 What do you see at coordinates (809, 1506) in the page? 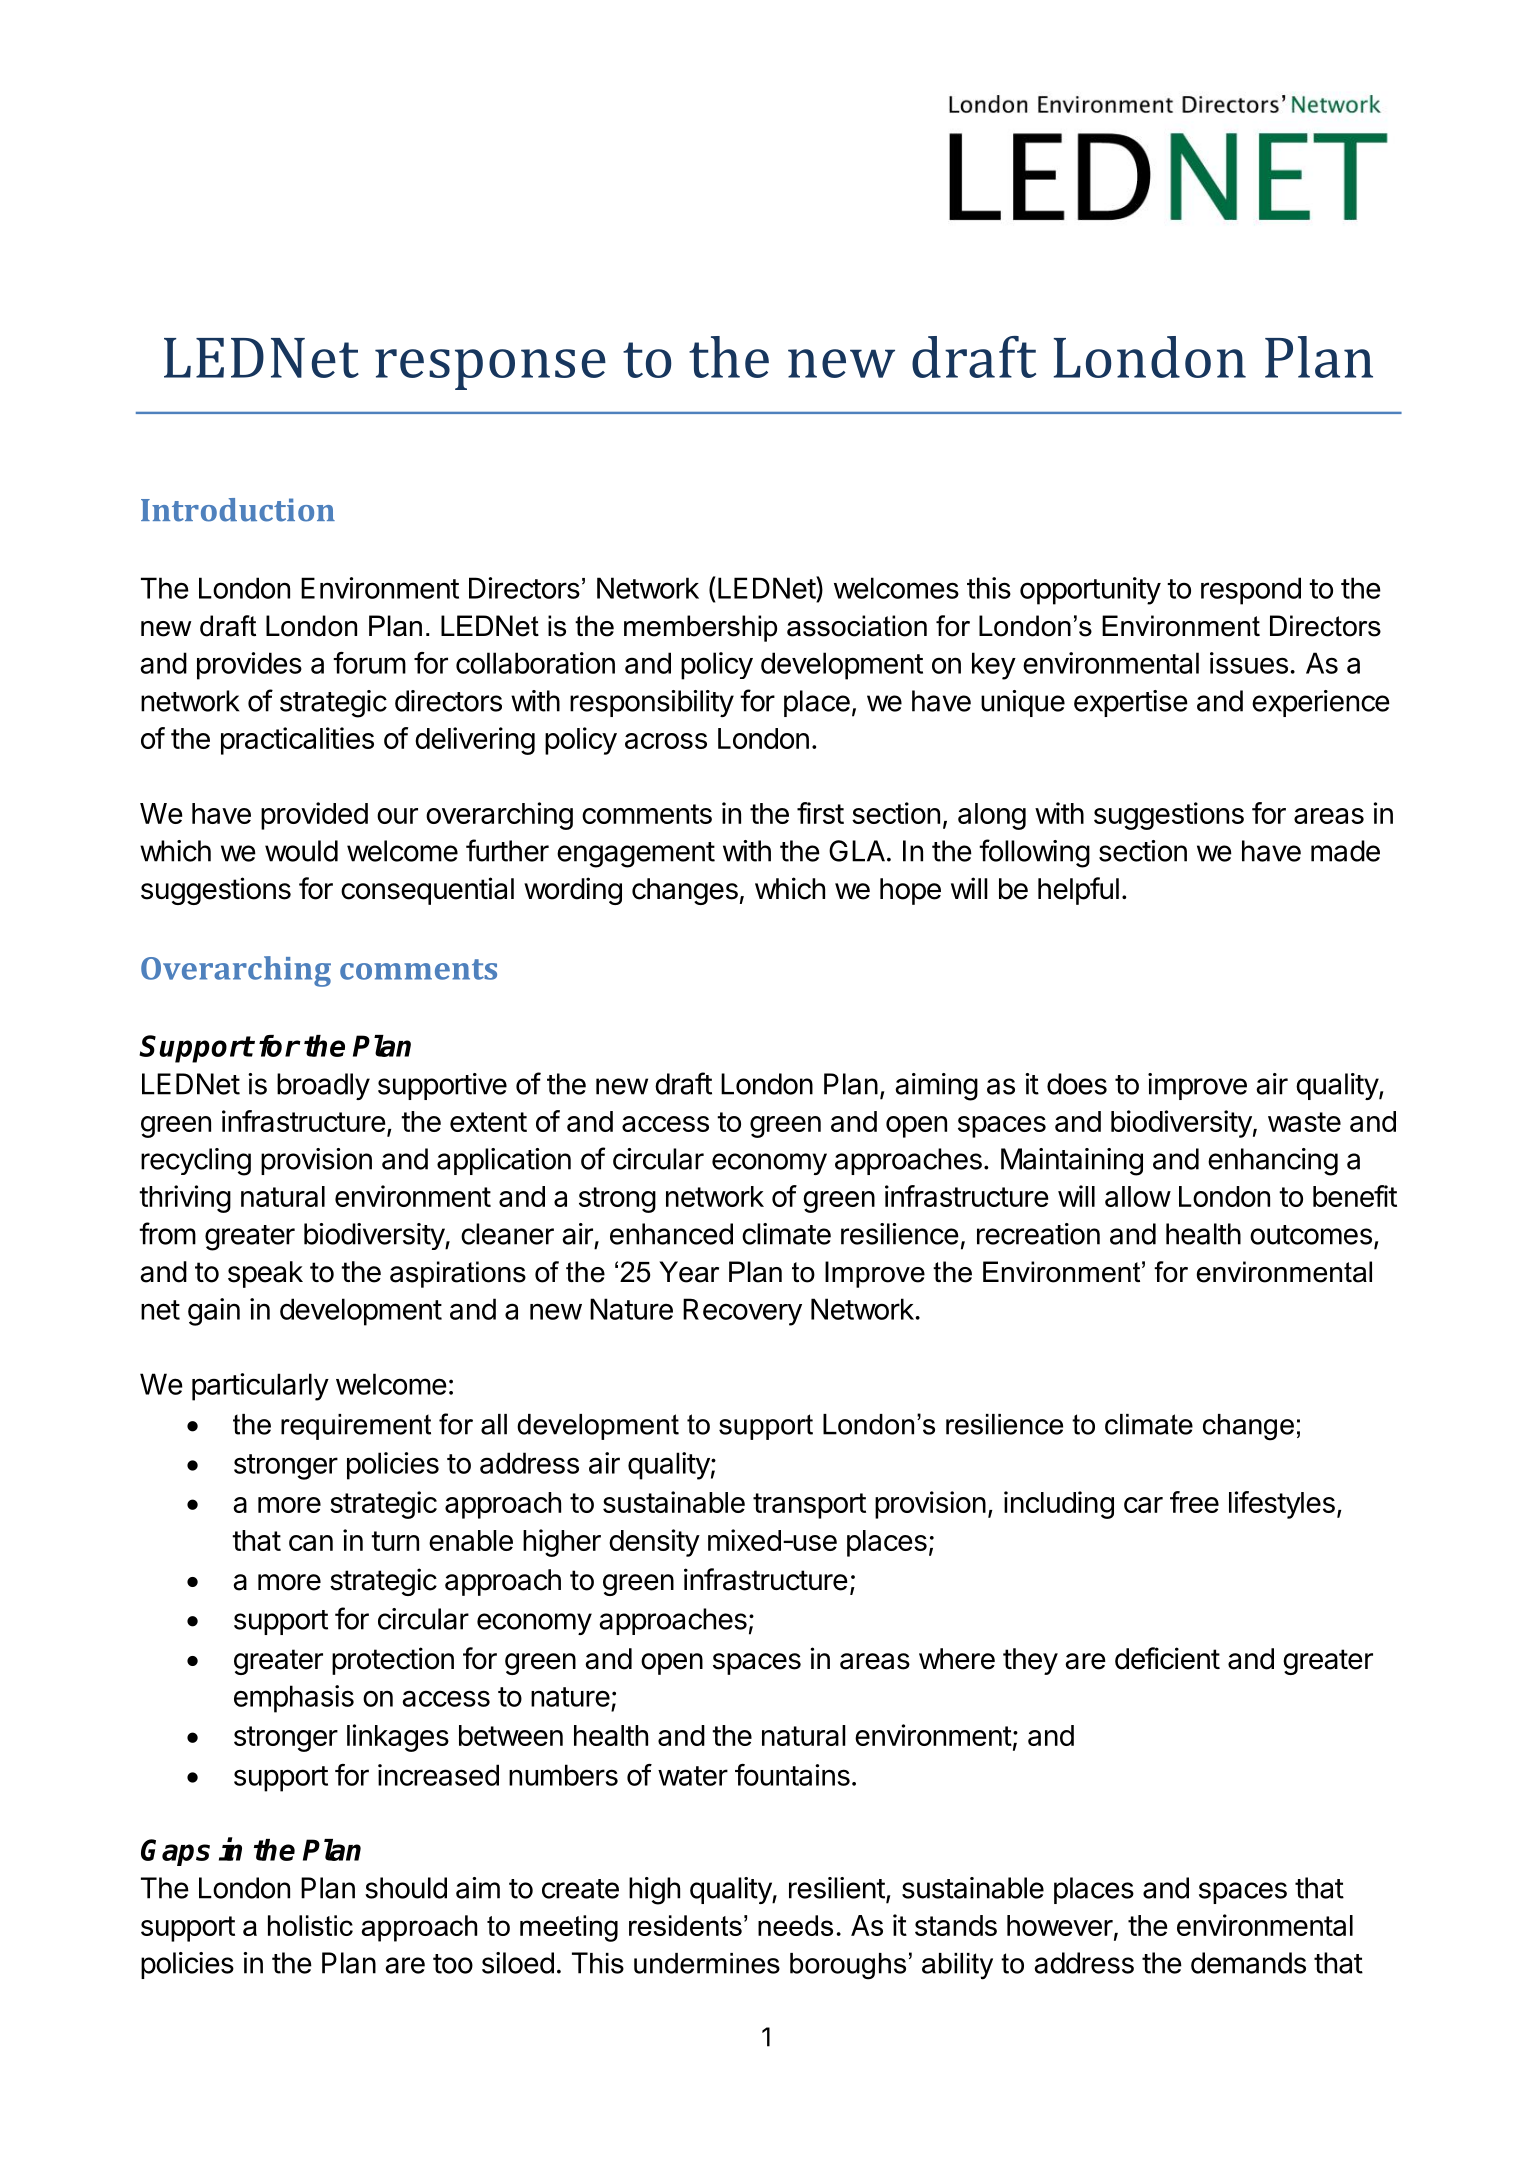
I see `transport` at bounding box center [809, 1506].
